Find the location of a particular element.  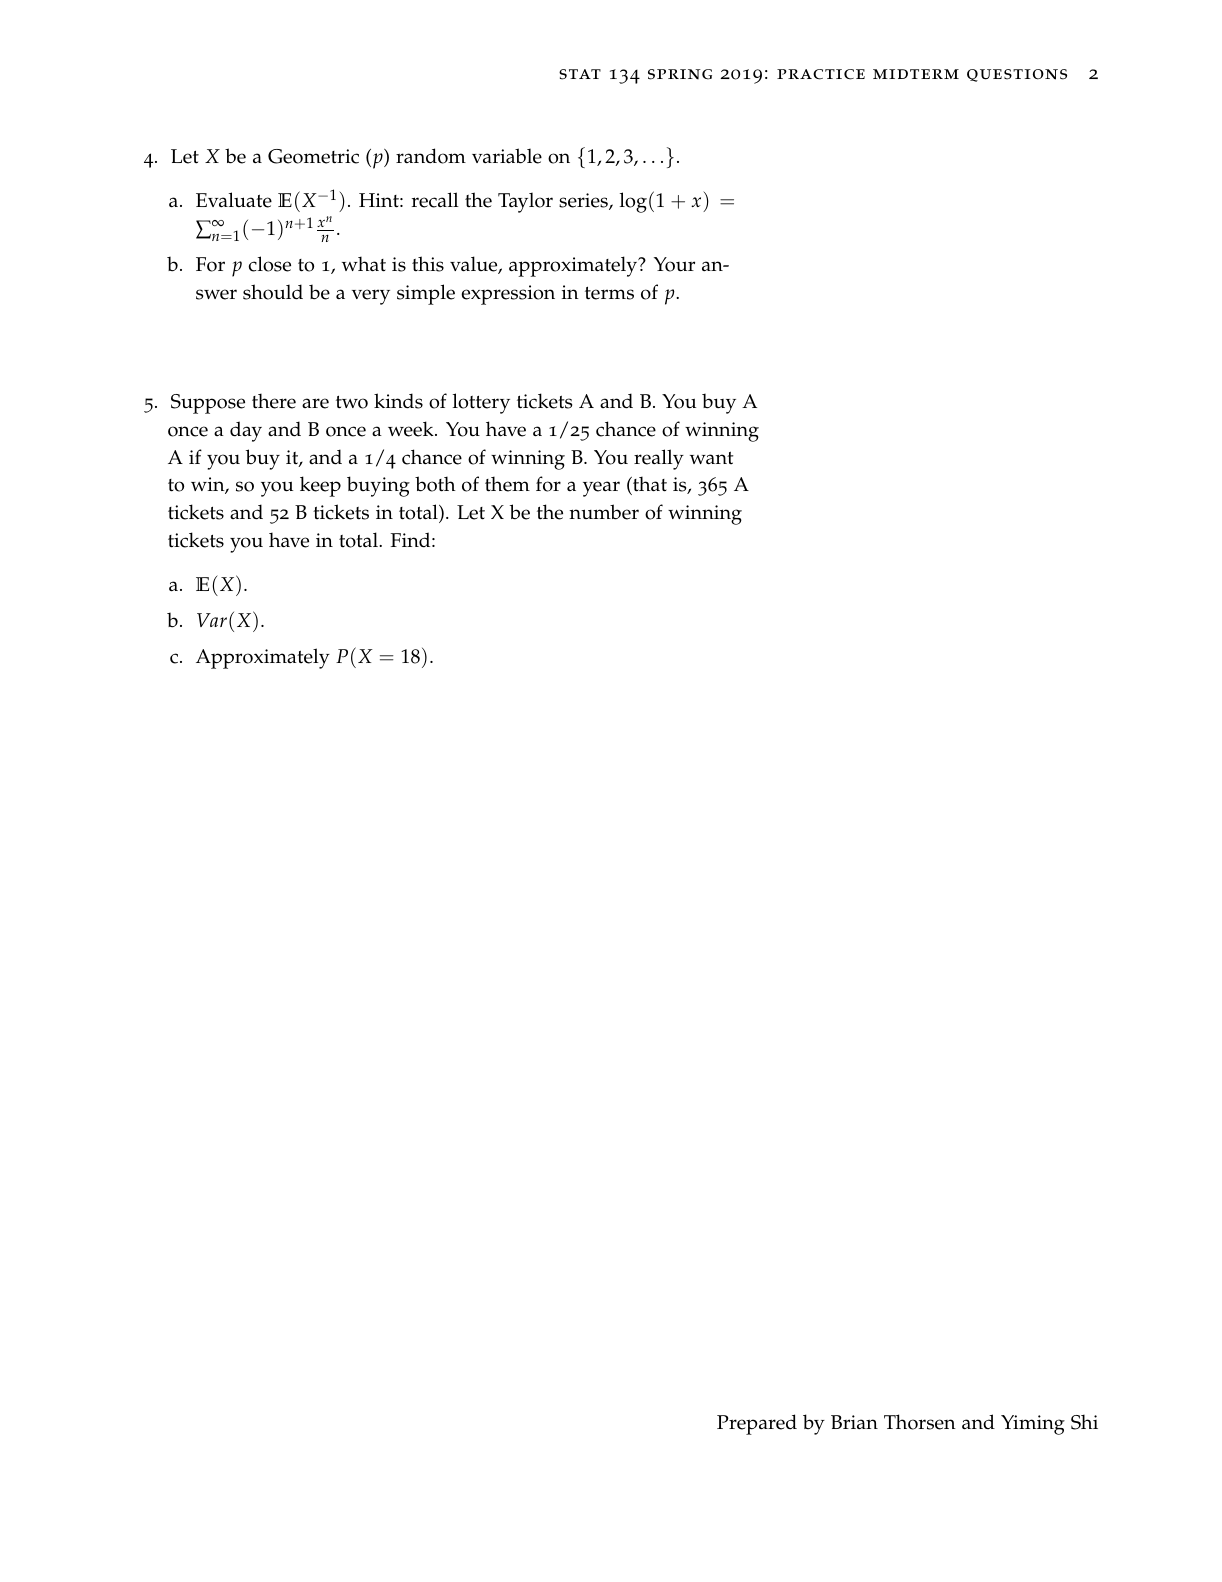

Brian is located at coordinates (854, 1422).
